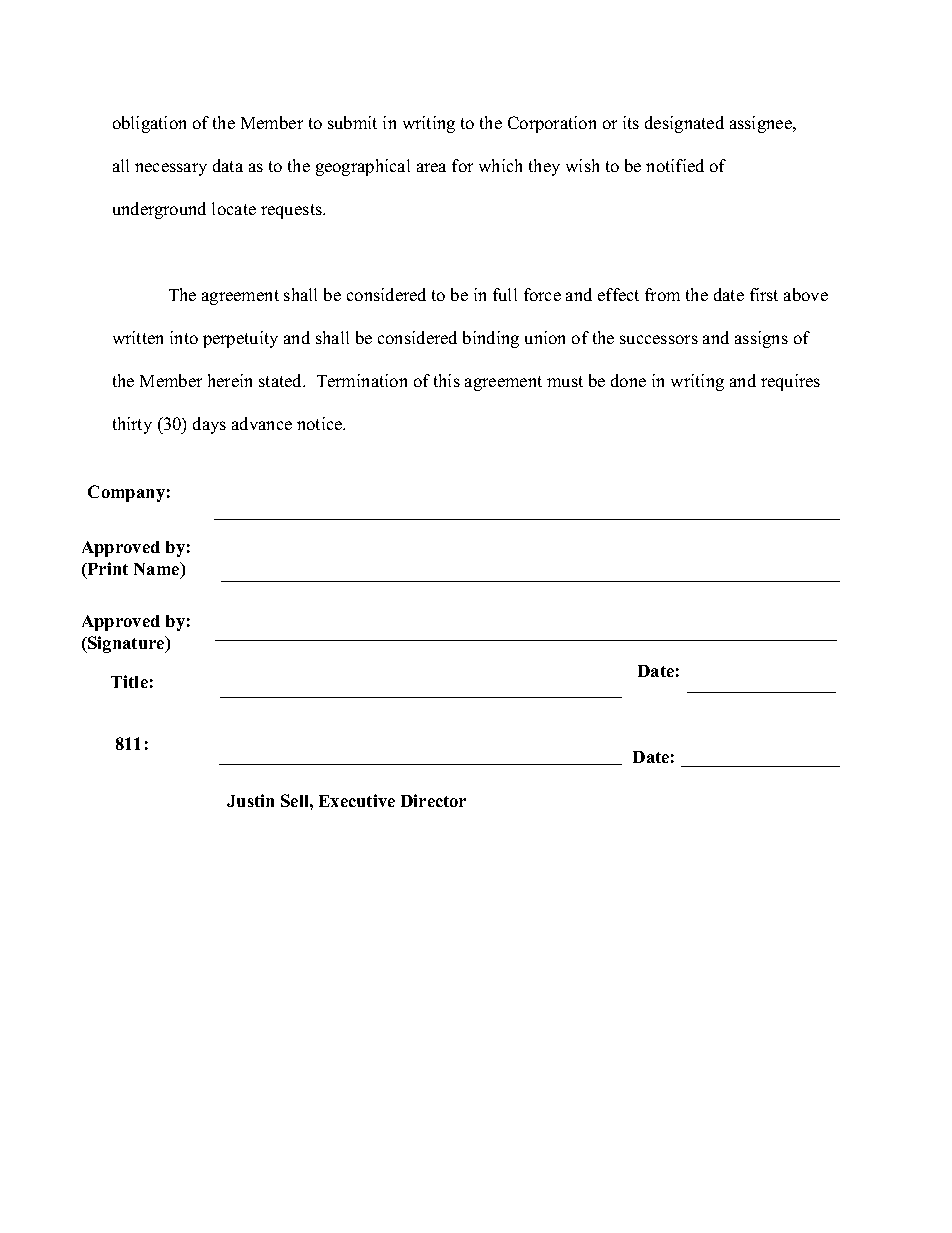 The height and width of the document is (1233, 952). What do you see at coordinates (357, 800) in the document?
I see `Executive` at bounding box center [357, 800].
